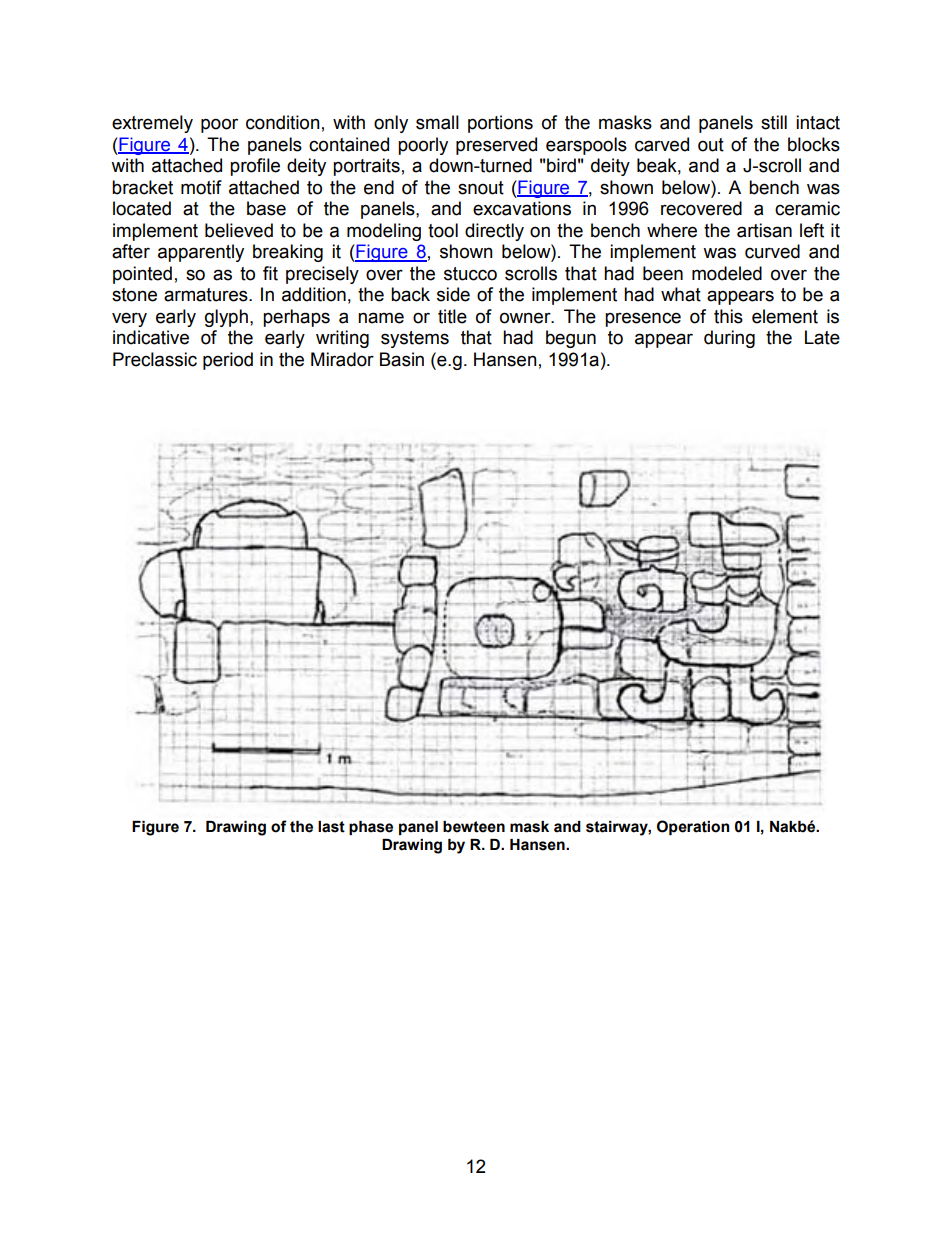  I want to click on preserved, so click(496, 146).
